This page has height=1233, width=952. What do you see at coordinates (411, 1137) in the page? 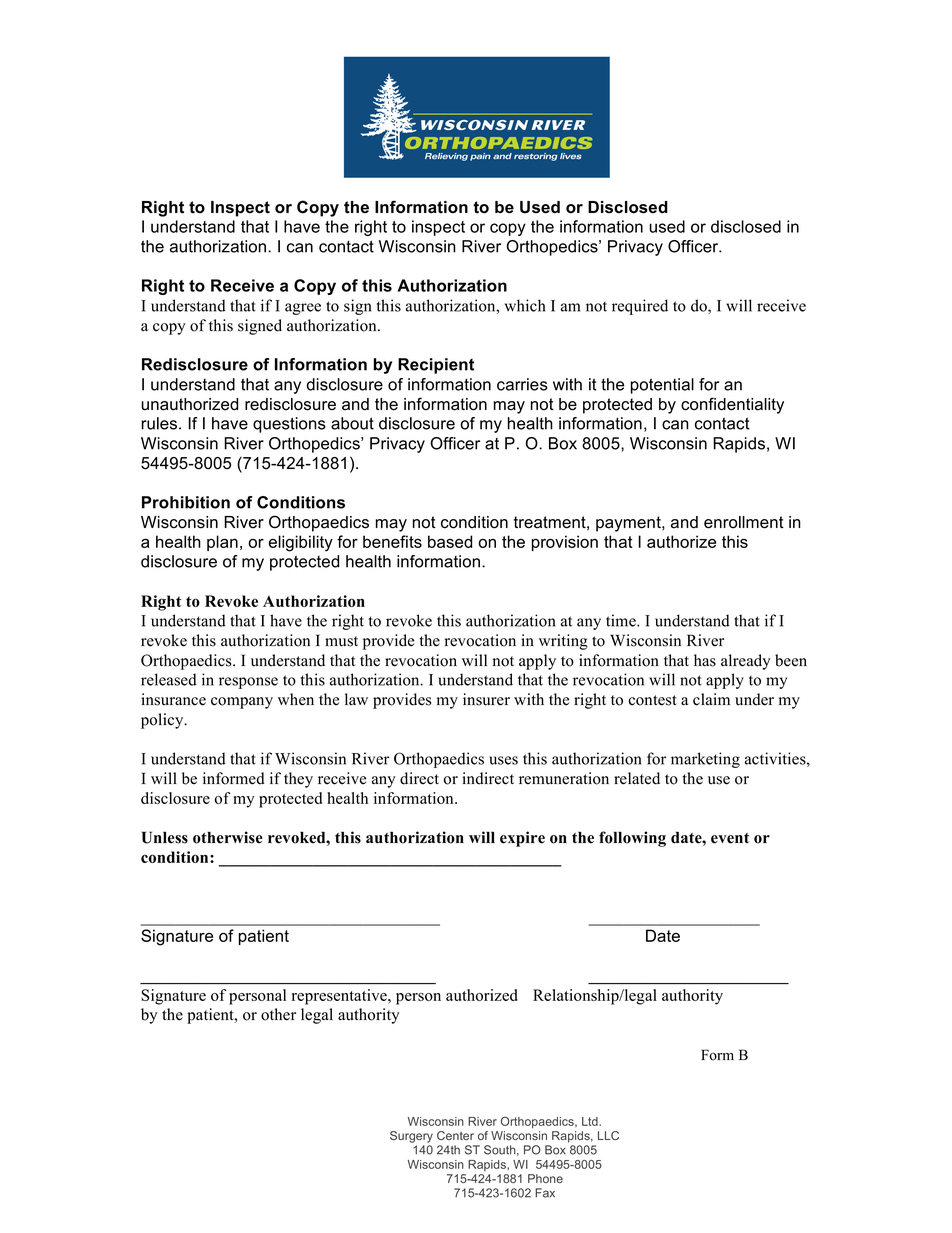
I see `Surgery` at bounding box center [411, 1137].
